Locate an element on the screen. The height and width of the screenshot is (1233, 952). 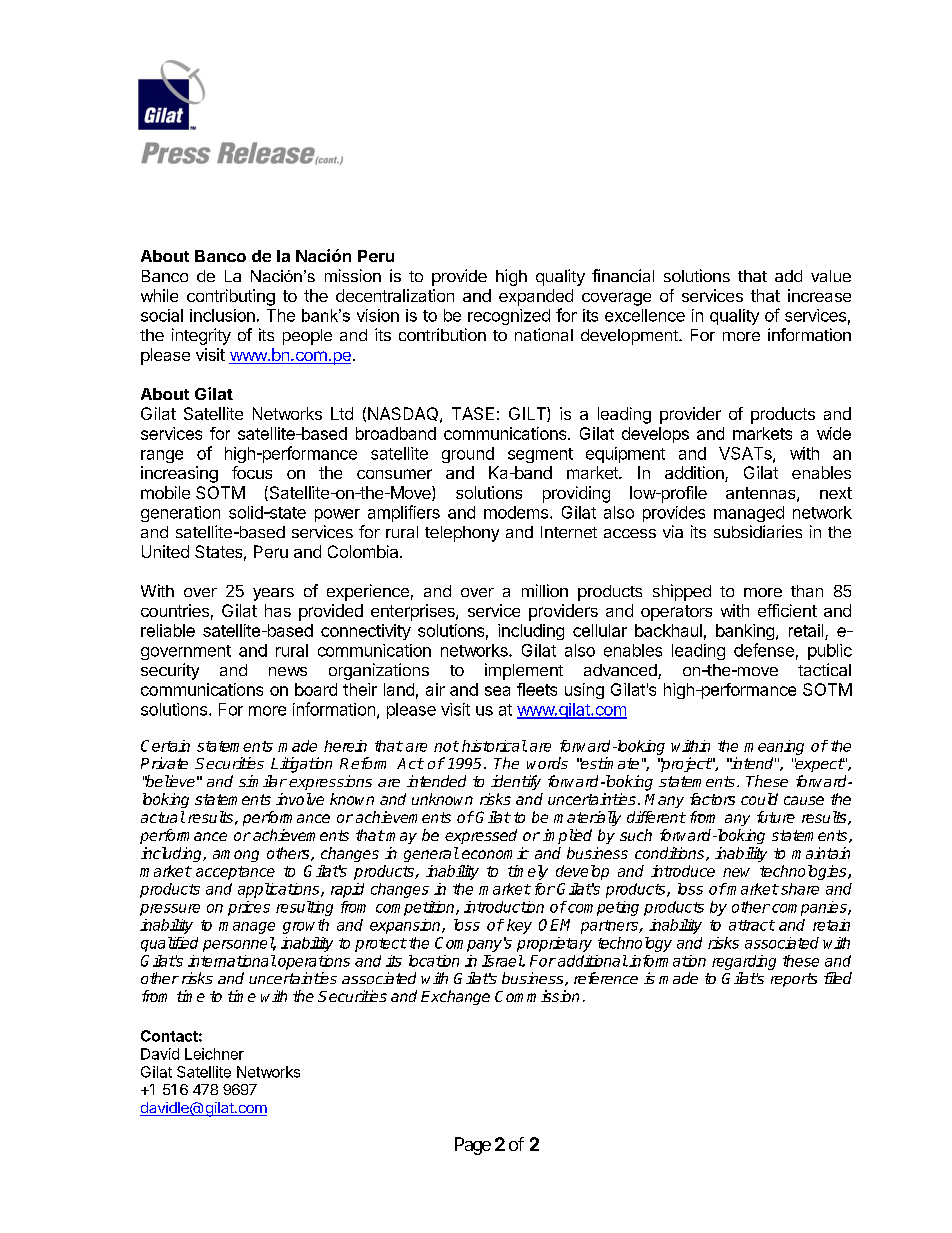
meaning is located at coordinates (774, 747).
